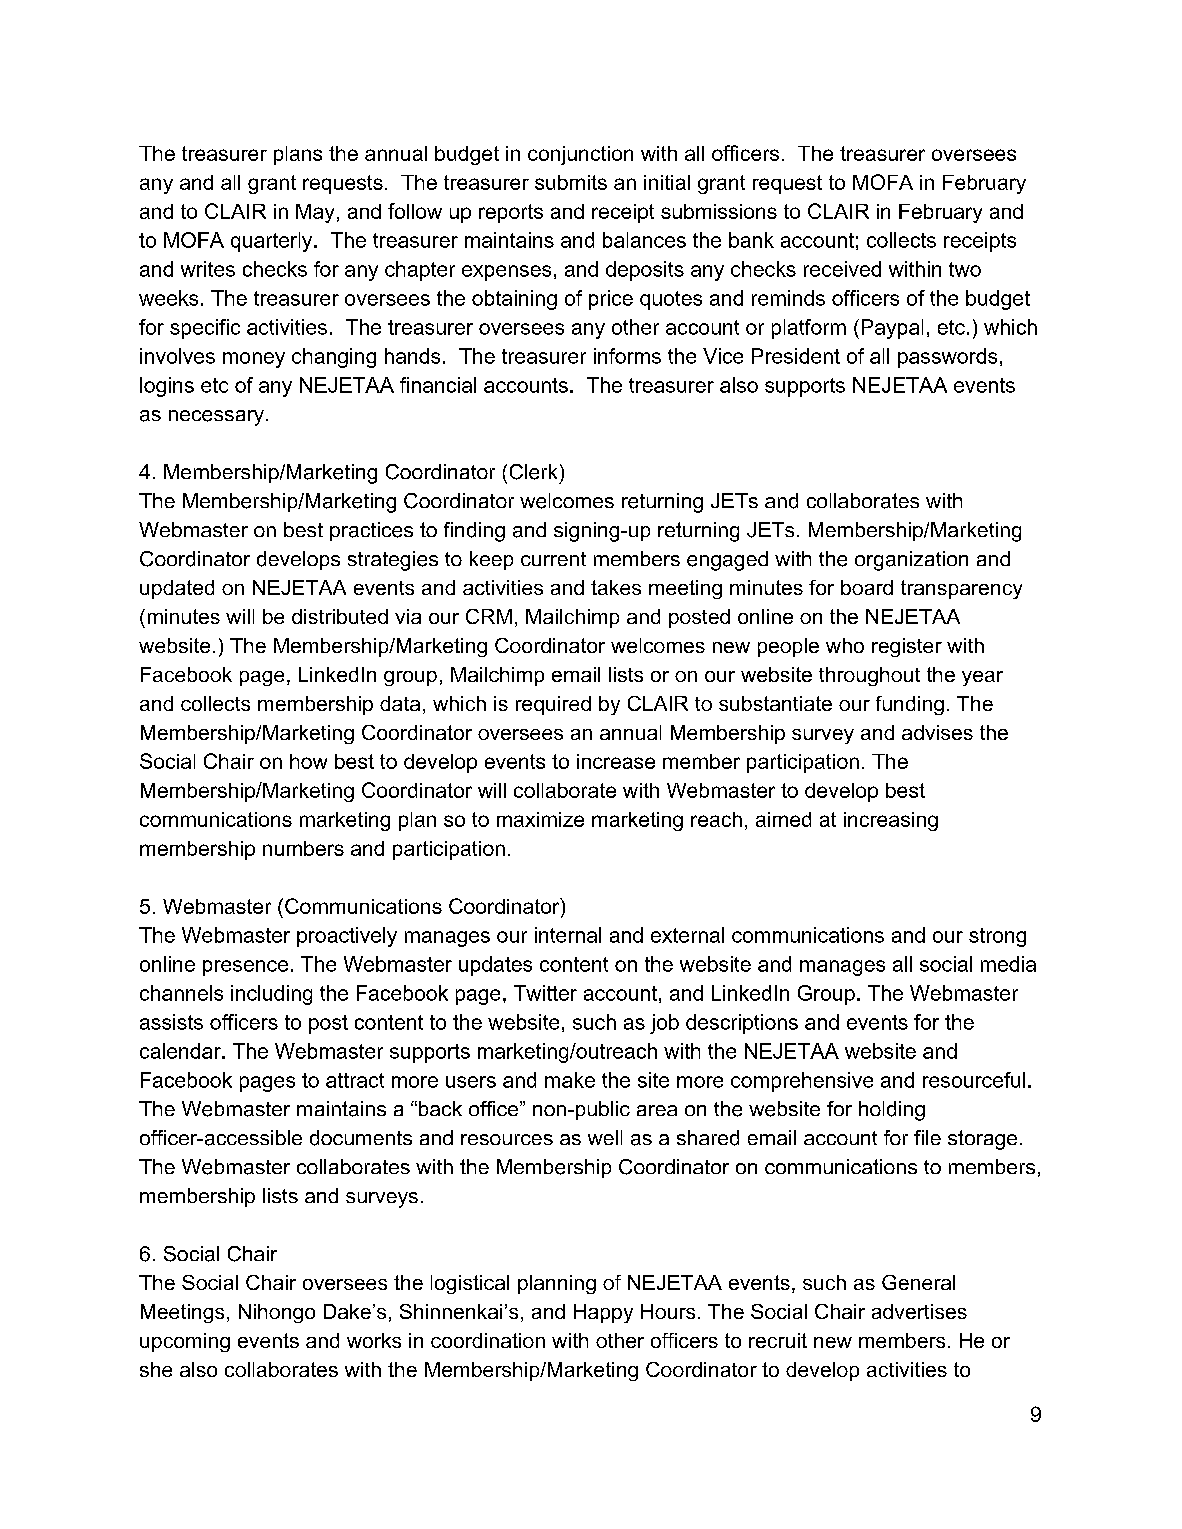 The height and width of the document is (1529, 1182). Describe the element at coordinates (907, 647) in the document. I see `register` at that location.
